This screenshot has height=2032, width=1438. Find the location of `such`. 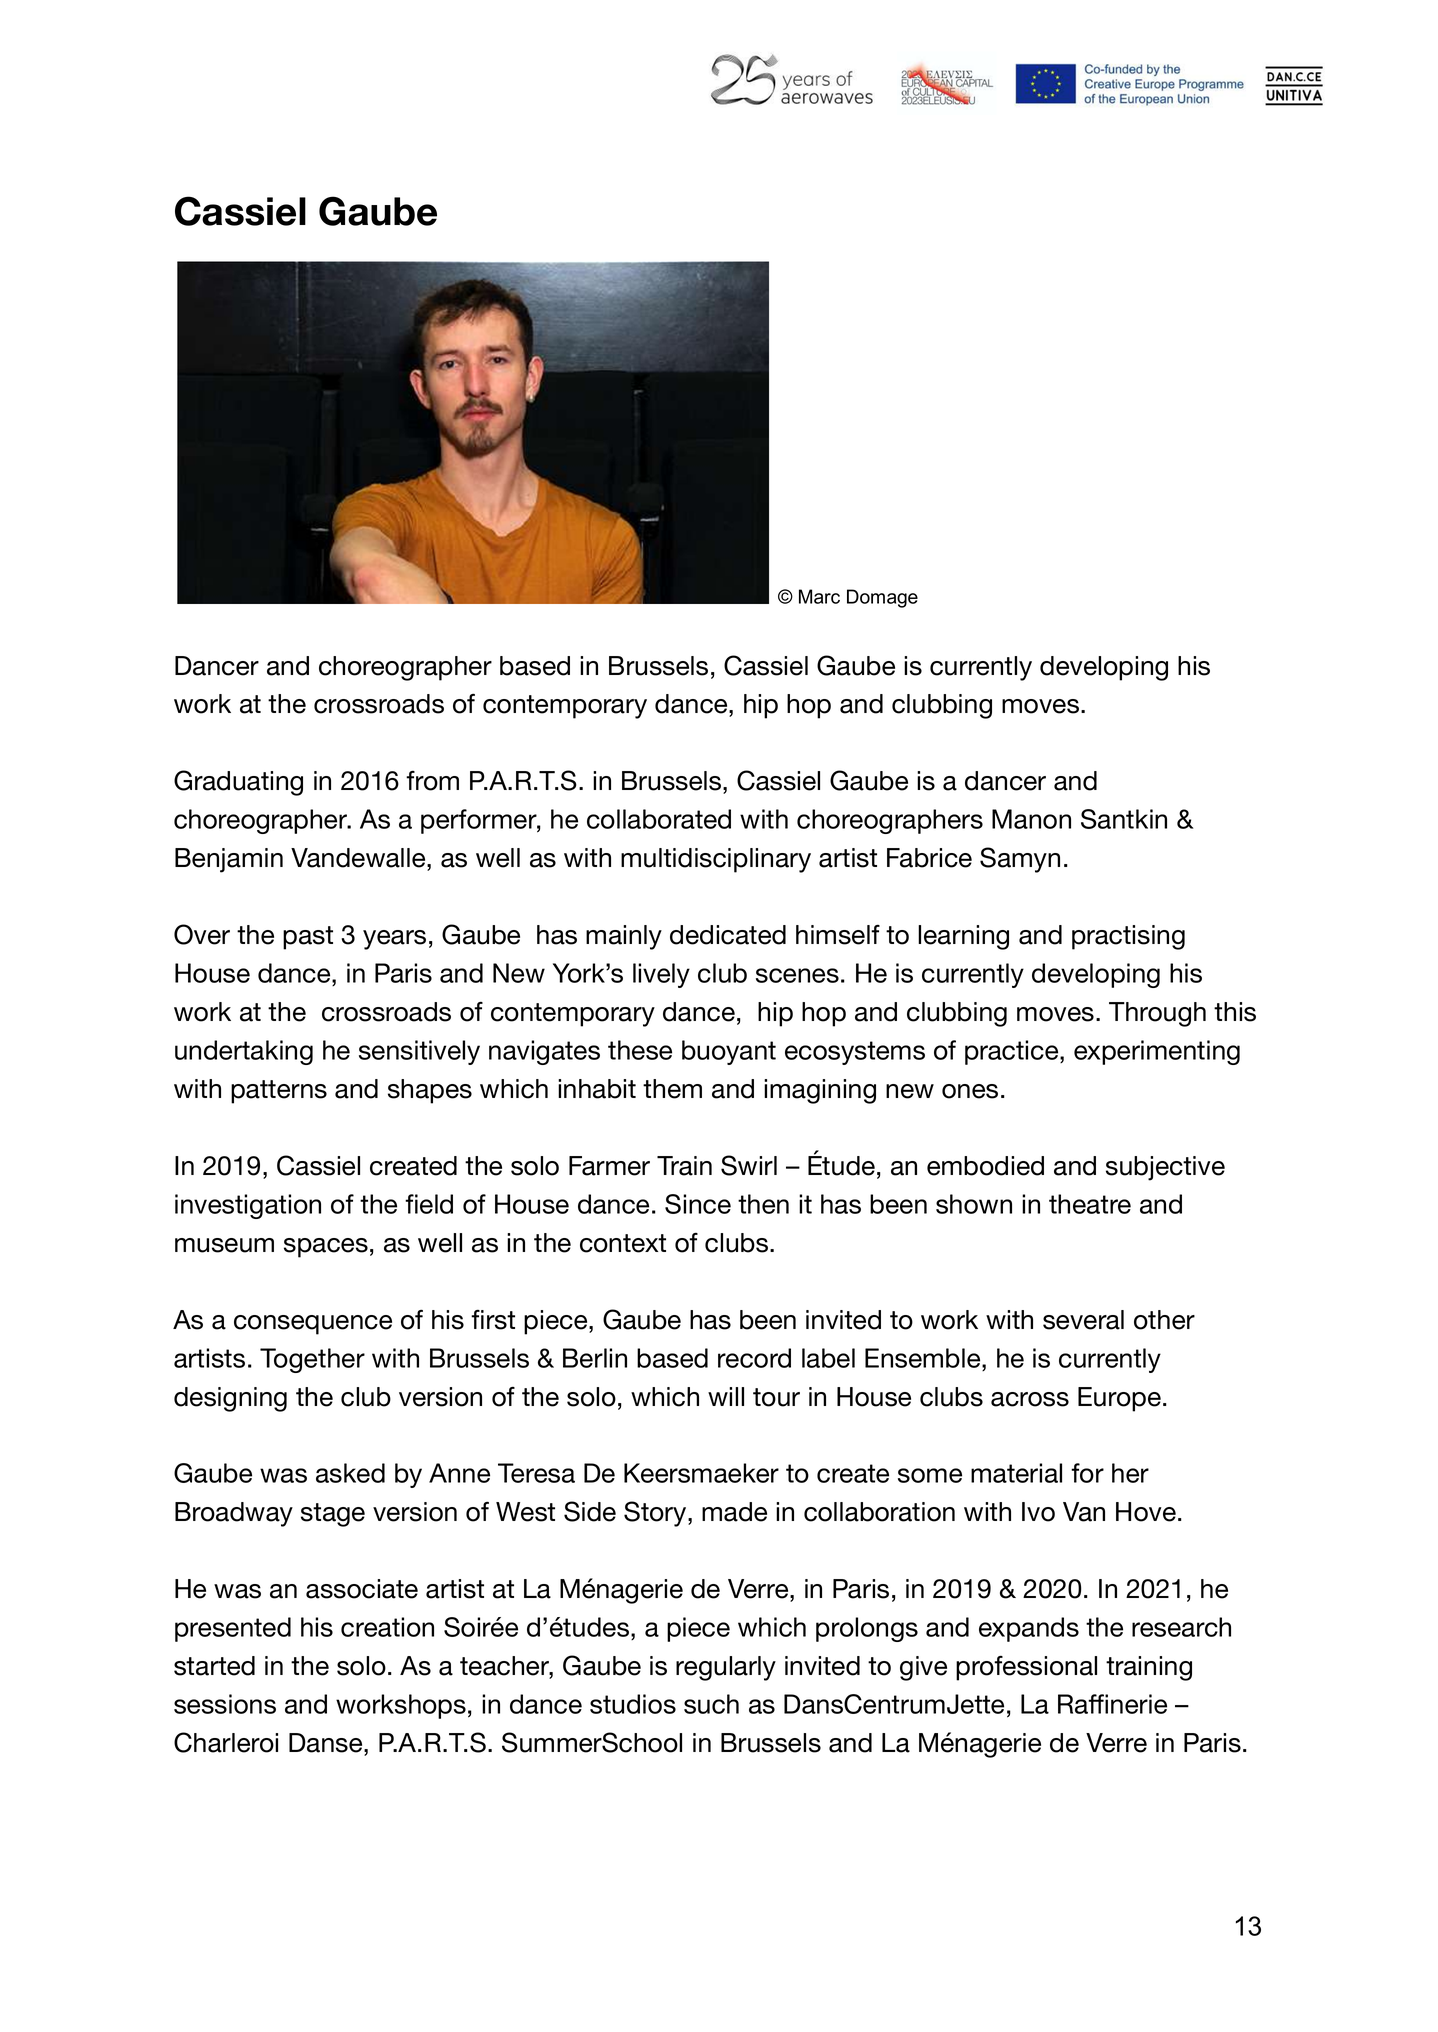

such is located at coordinates (711, 1704).
